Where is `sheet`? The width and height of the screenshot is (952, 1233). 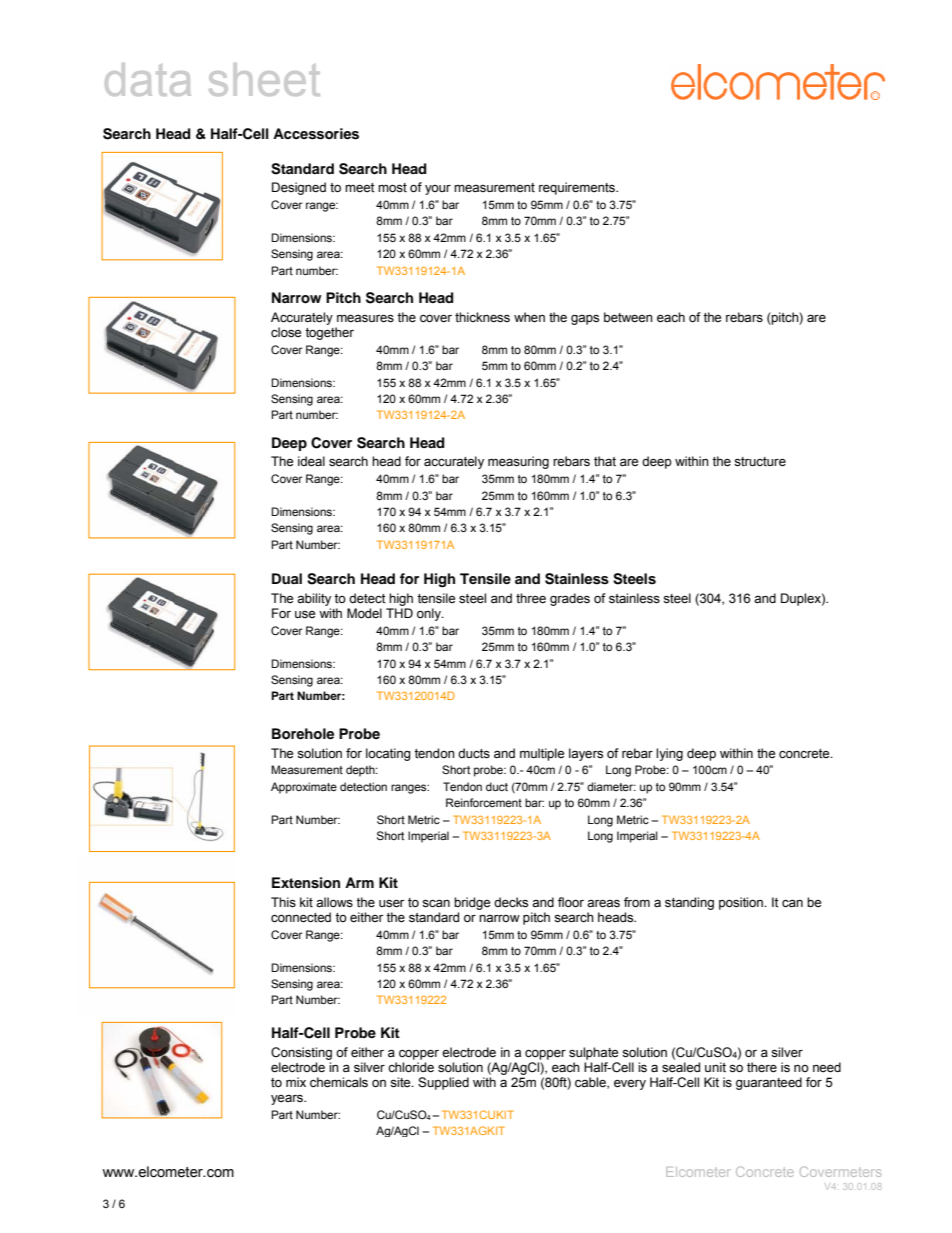 sheet is located at coordinates (264, 79).
